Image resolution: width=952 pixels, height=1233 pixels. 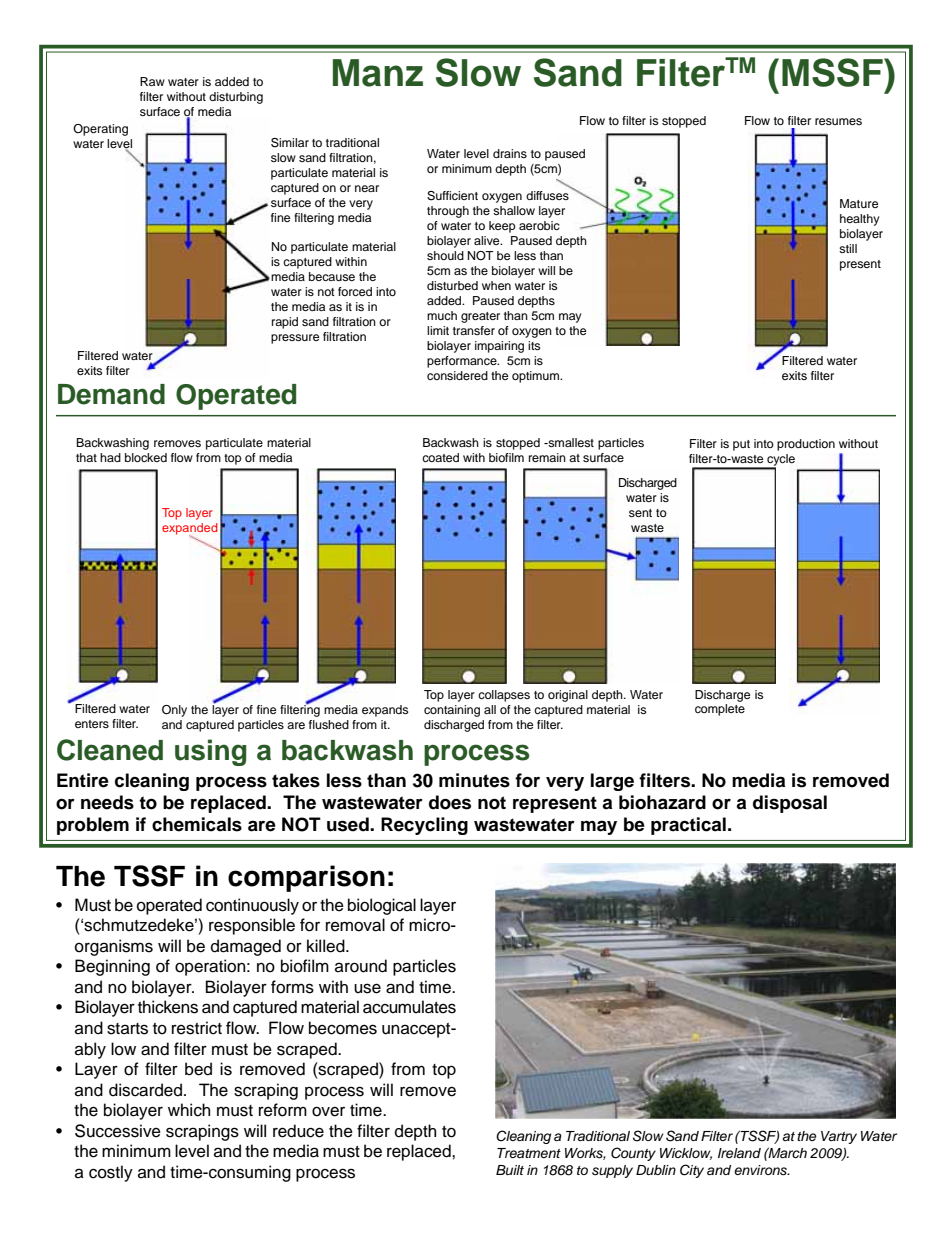 I want to click on chemicals, so click(x=197, y=824).
